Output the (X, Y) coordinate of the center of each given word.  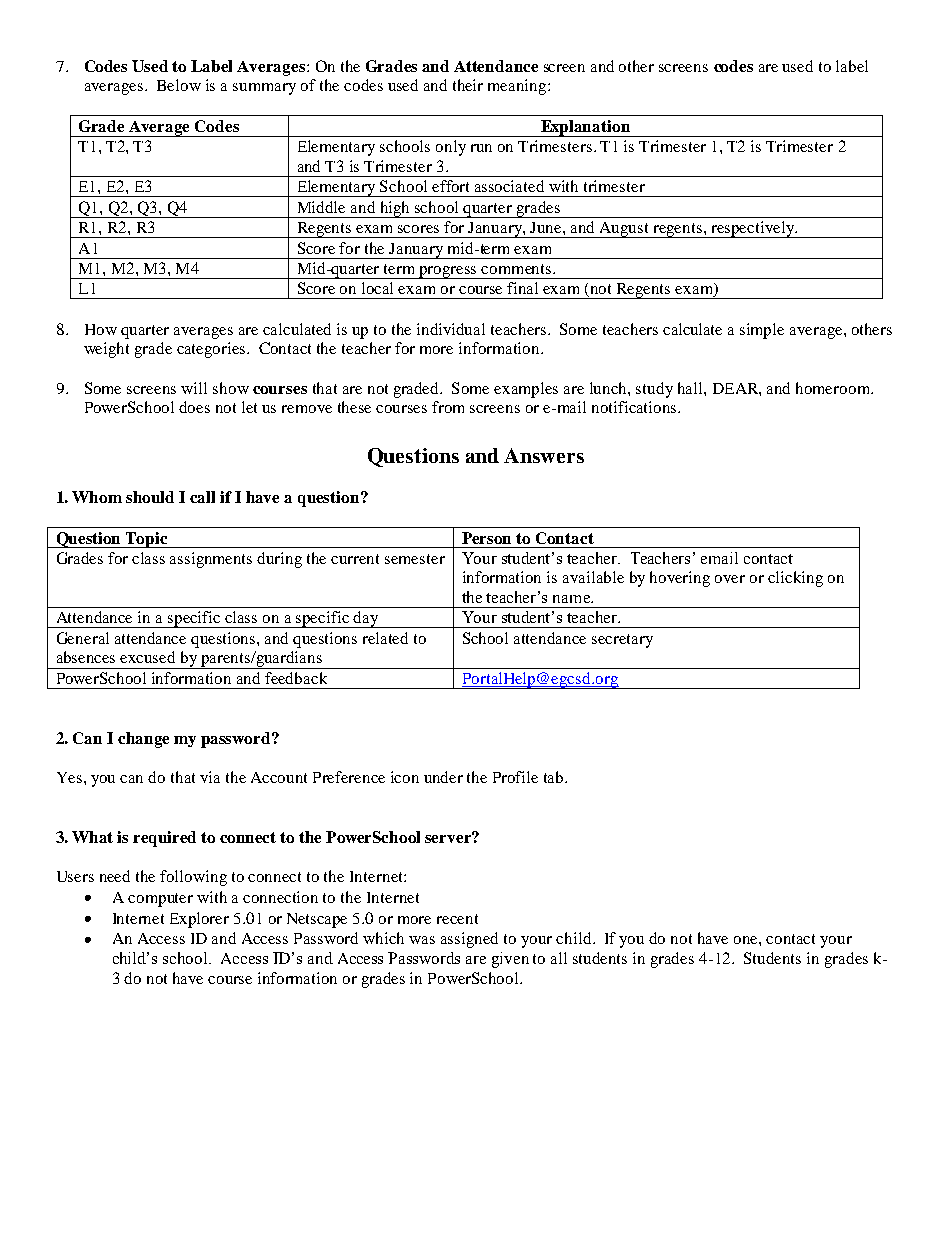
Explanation (585, 128)
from (448, 407)
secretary (622, 641)
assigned (469, 940)
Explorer (199, 920)
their (468, 85)
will (194, 388)
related (385, 638)
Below (179, 85)
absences (86, 657)
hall (691, 388)
